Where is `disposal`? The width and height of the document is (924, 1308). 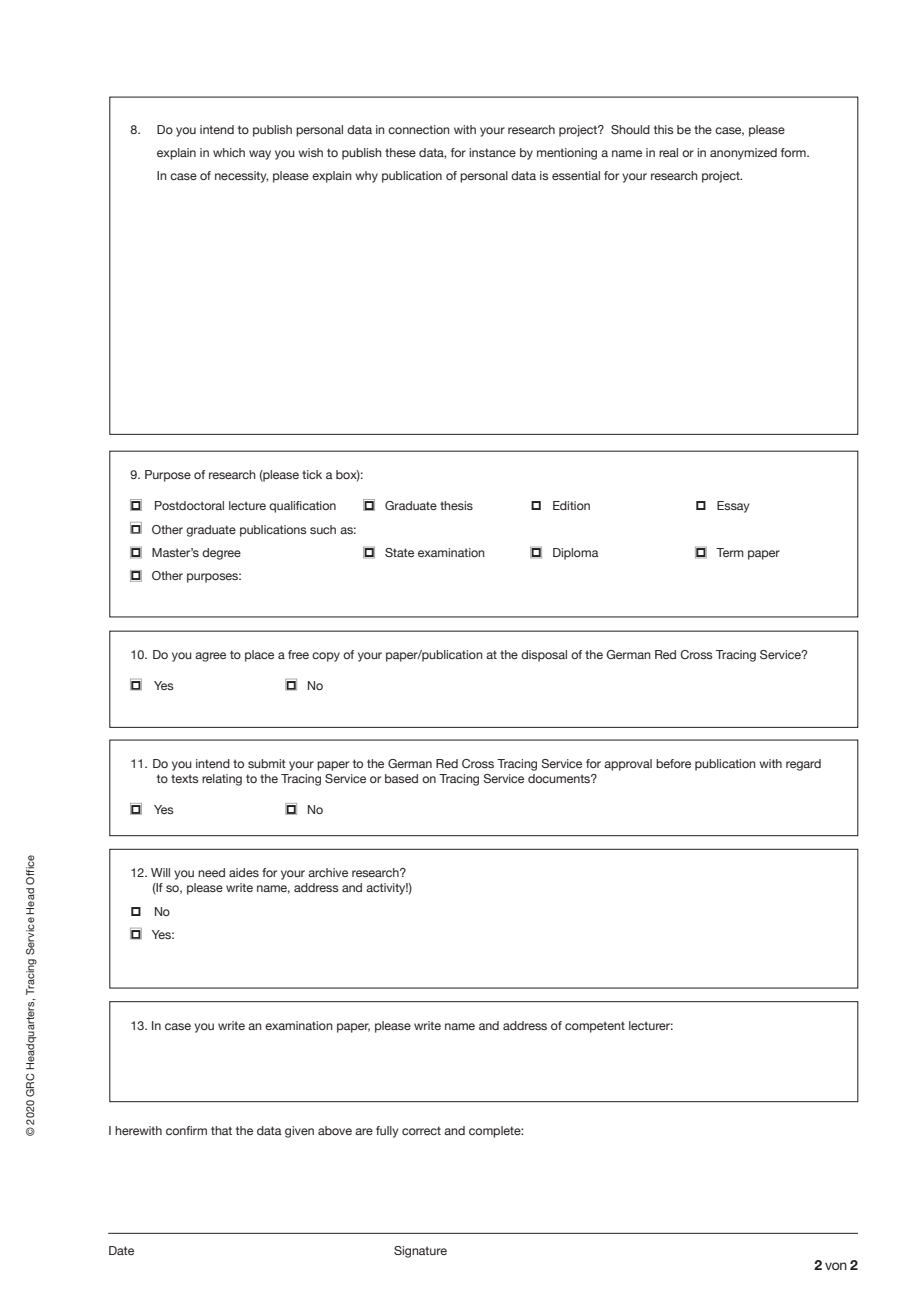 disposal is located at coordinates (544, 656).
